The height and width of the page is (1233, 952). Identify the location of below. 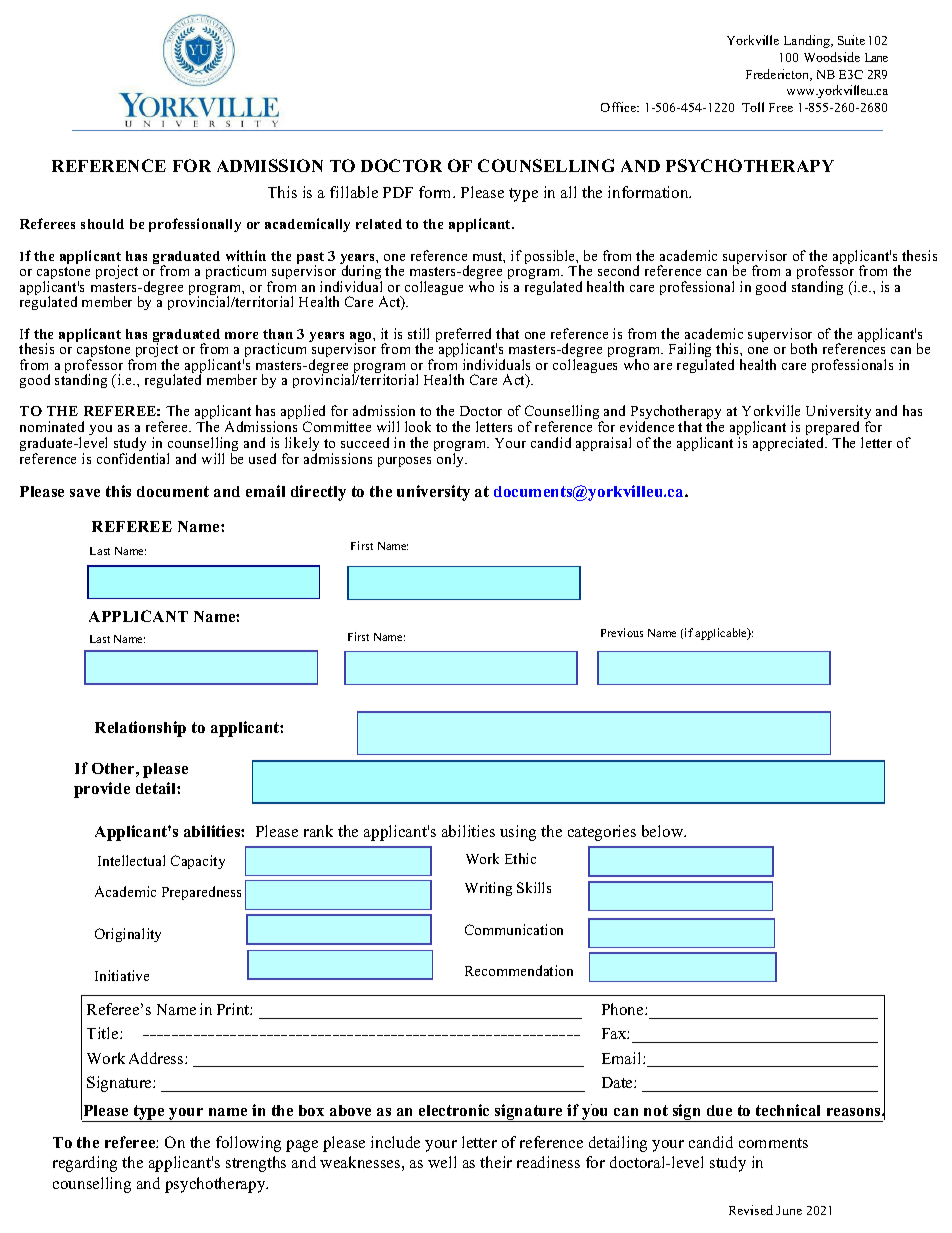
(664, 831).
